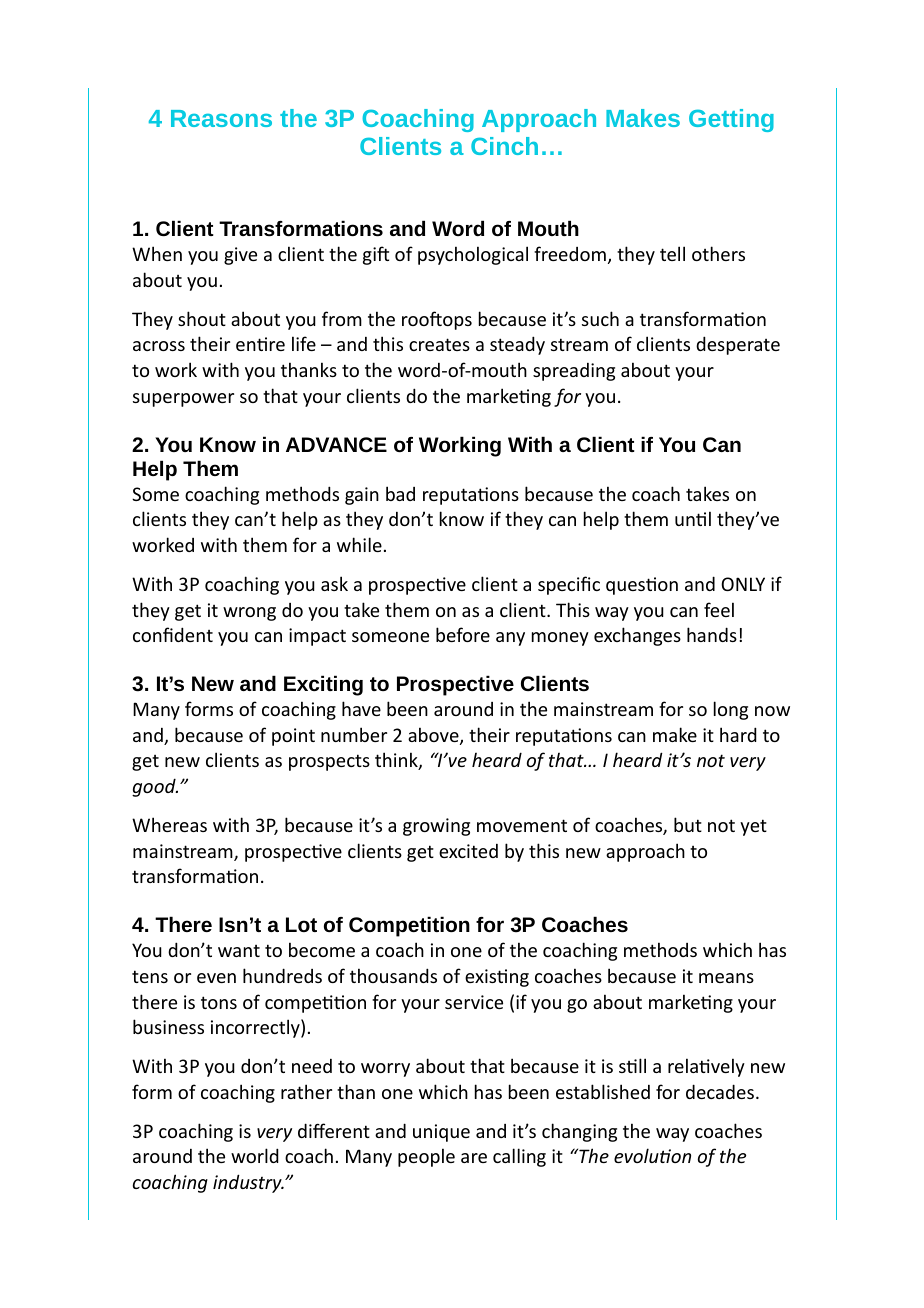  Describe the element at coordinates (221, 118) in the screenshot. I see `Reasons` at that location.
